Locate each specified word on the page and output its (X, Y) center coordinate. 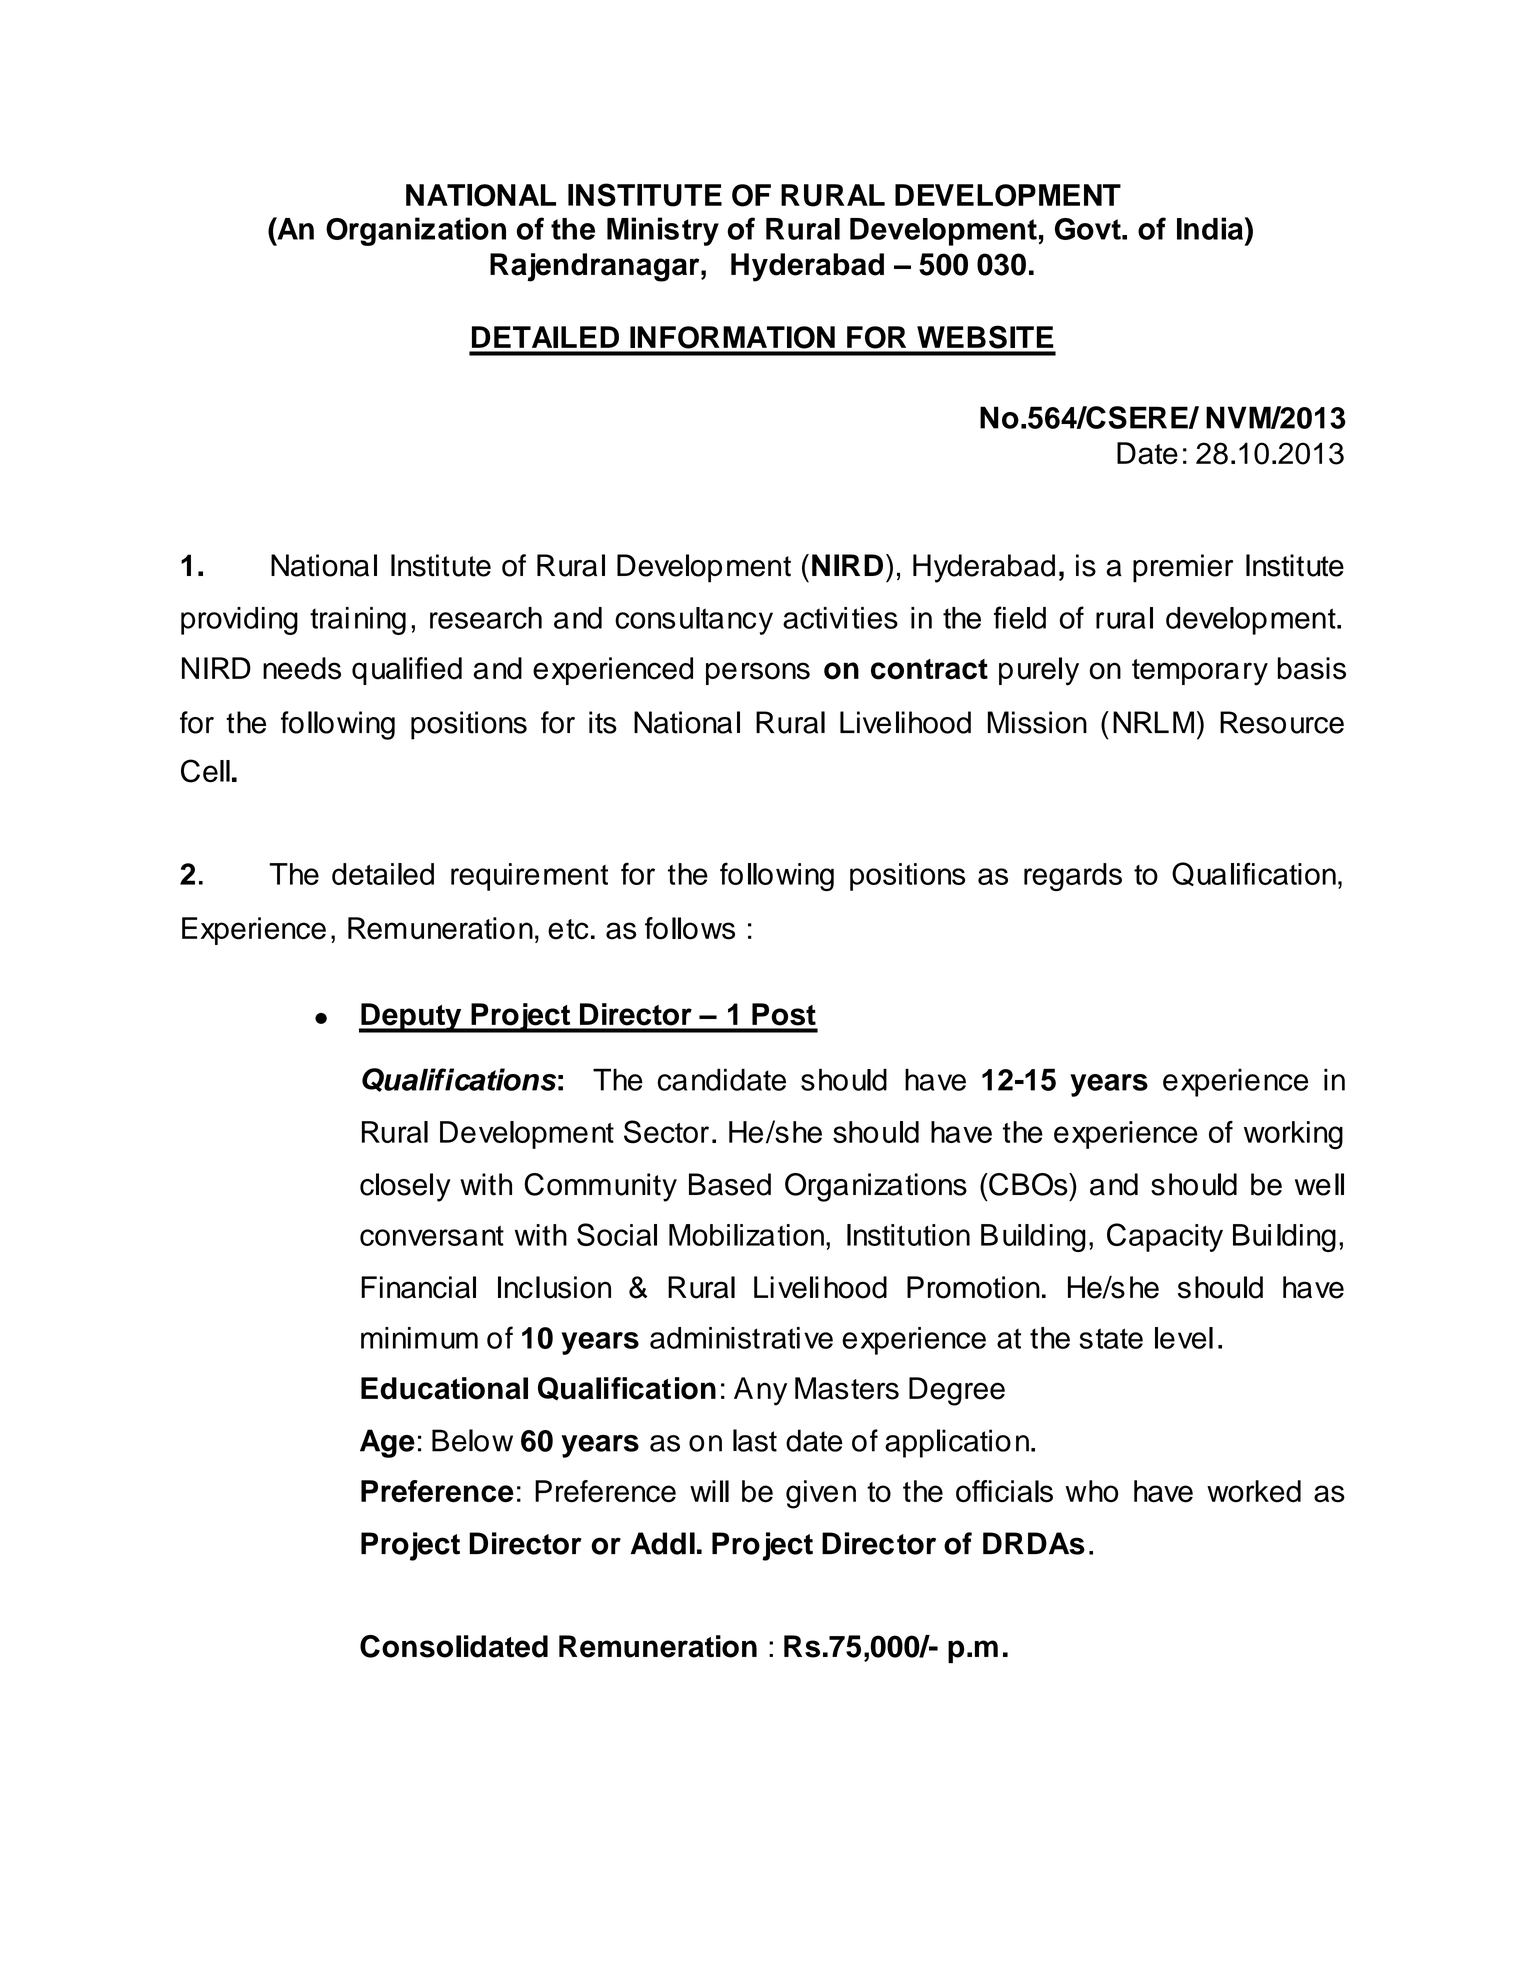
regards (1073, 877)
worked (1254, 1491)
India (1210, 228)
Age (387, 1443)
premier (1183, 568)
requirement (529, 877)
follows (690, 928)
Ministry (663, 231)
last (755, 1440)
